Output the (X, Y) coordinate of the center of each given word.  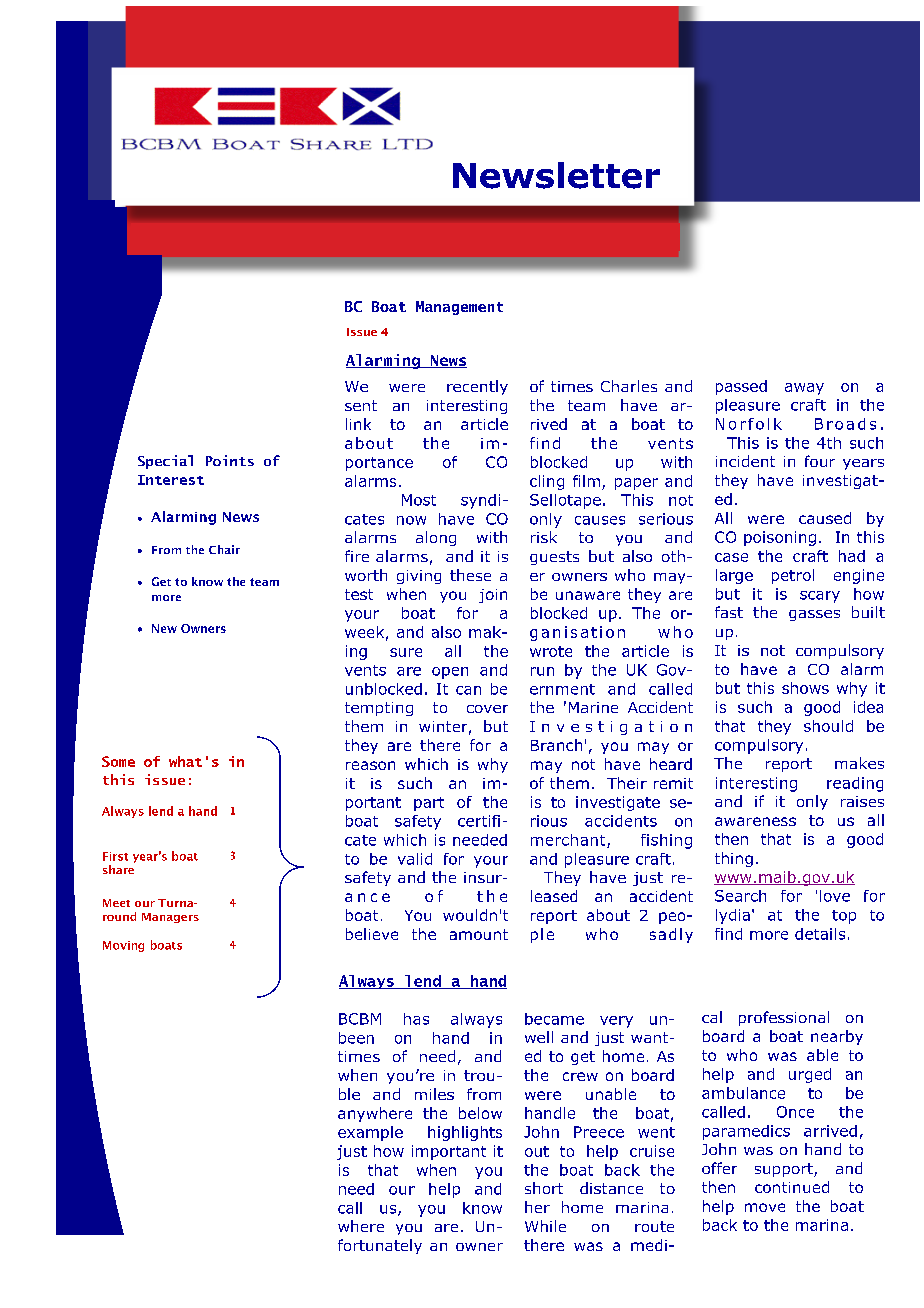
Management (459, 308)
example (370, 1133)
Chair (224, 549)
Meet (116, 903)
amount (479, 934)
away (804, 389)
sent (361, 405)
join (493, 596)
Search (740, 896)
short (544, 1188)
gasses (814, 615)
